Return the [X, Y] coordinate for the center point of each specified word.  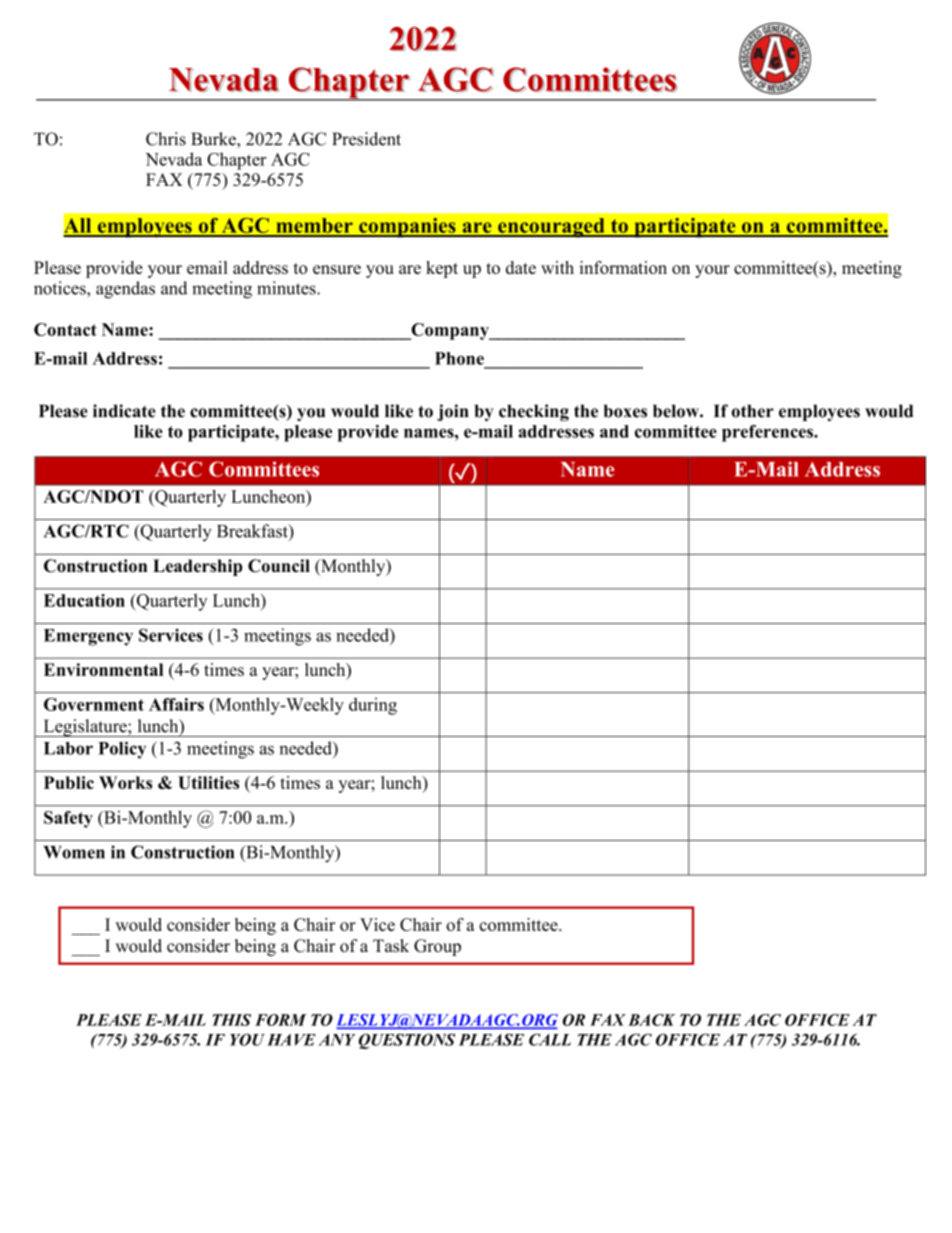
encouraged [551, 228]
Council [279, 566]
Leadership [197, 567]
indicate [124, 411]
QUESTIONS [407, 1041]
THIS [232, 1020]
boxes [625, 411]
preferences [768, 433]
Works [125, 782]
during [373, 706]
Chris [166, 139]
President [366, 139]
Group [437, 947]
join [453, 412]
